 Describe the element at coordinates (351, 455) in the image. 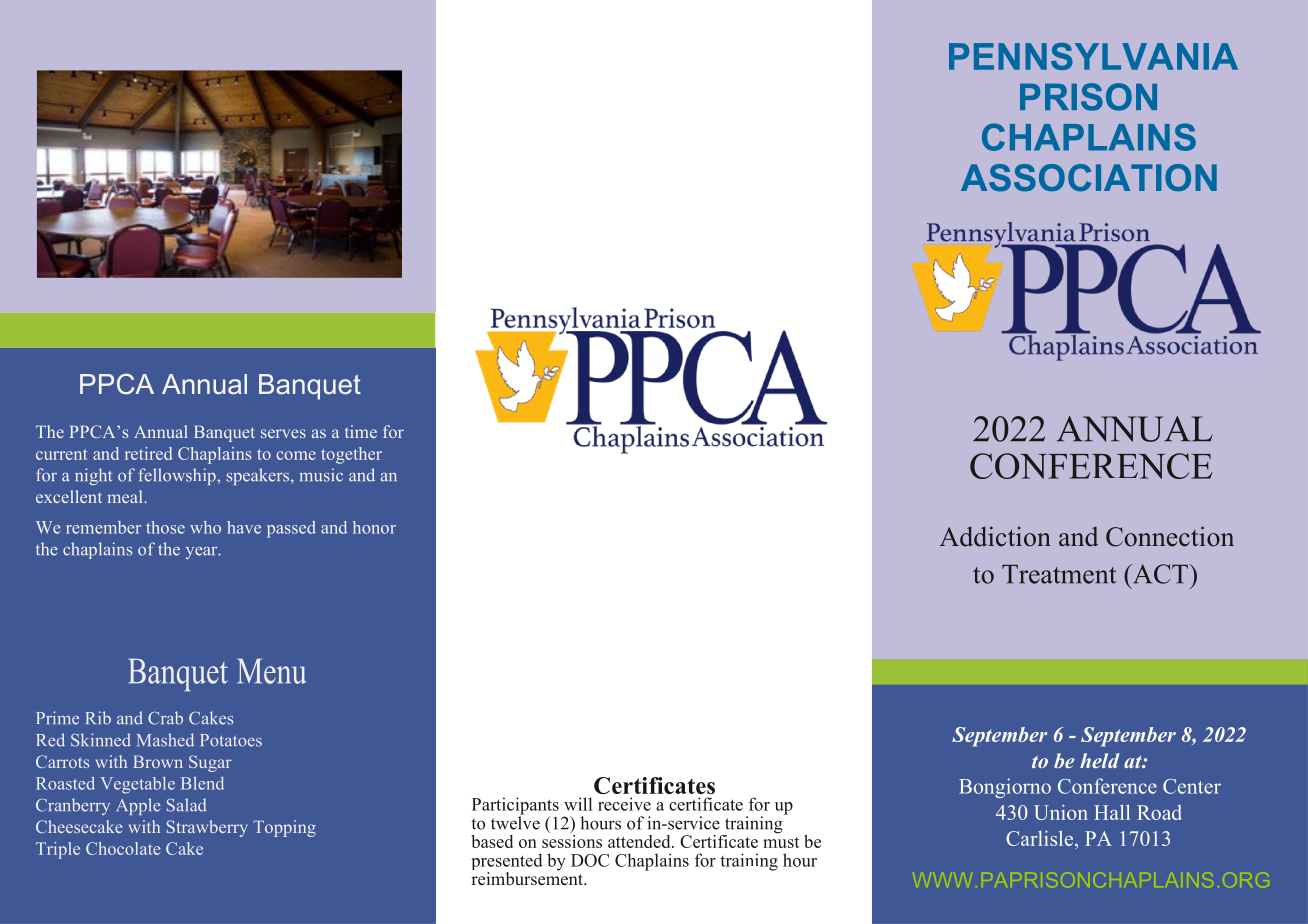

I see `together` at that location.
